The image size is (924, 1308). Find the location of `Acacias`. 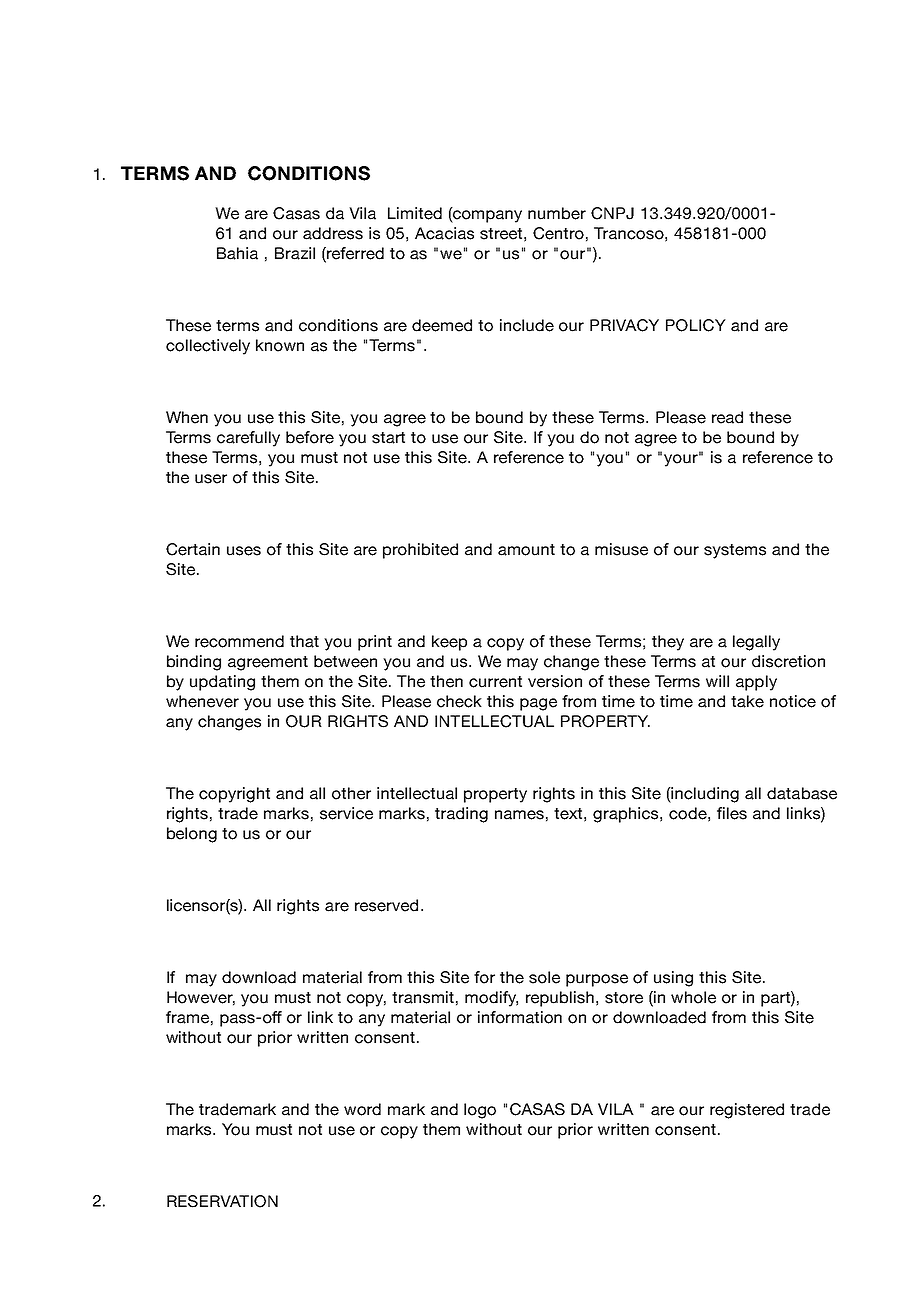

Acacias is located at coordinates (444, 233).
